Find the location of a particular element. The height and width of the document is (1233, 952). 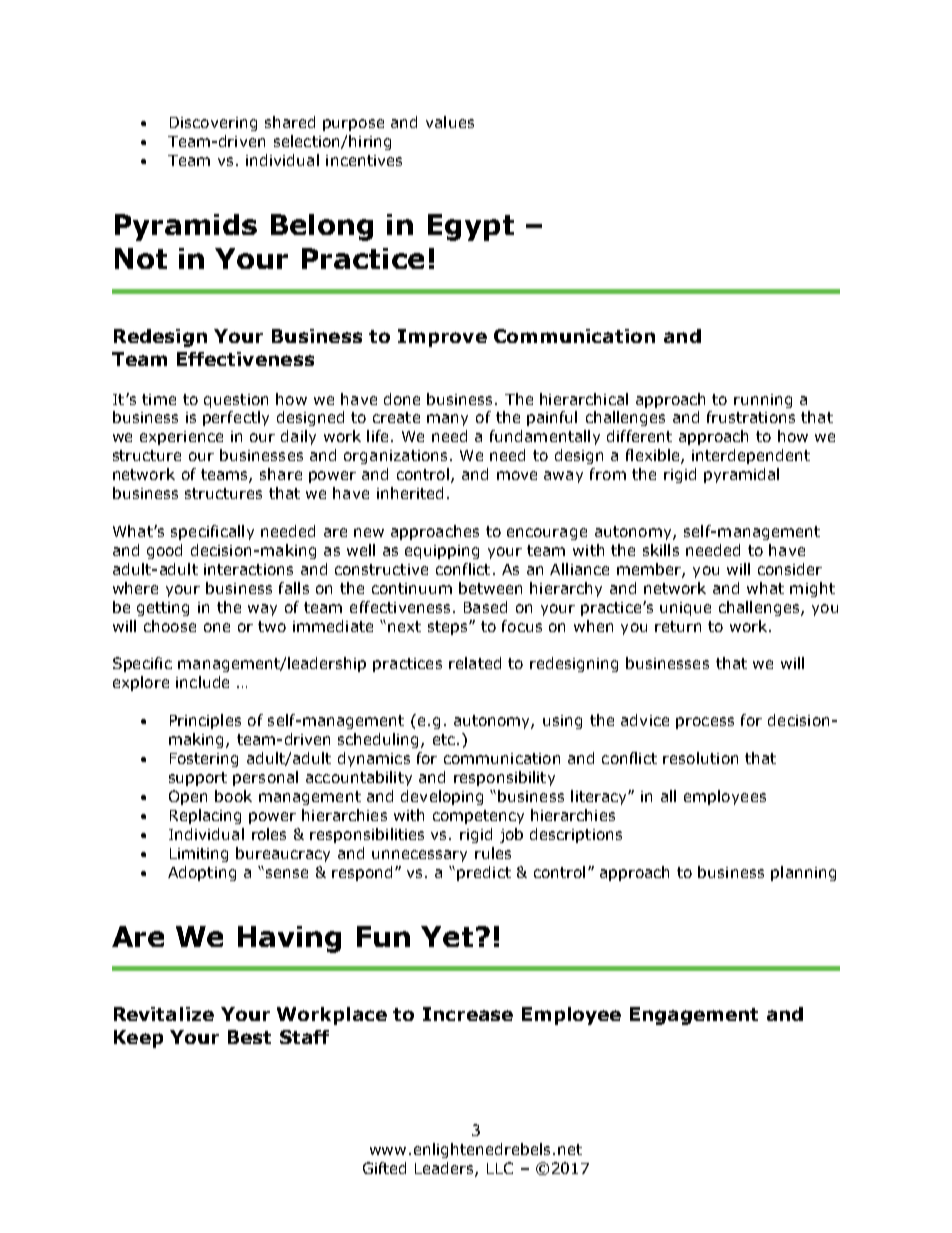

include is located at coordinates (202, 682).
